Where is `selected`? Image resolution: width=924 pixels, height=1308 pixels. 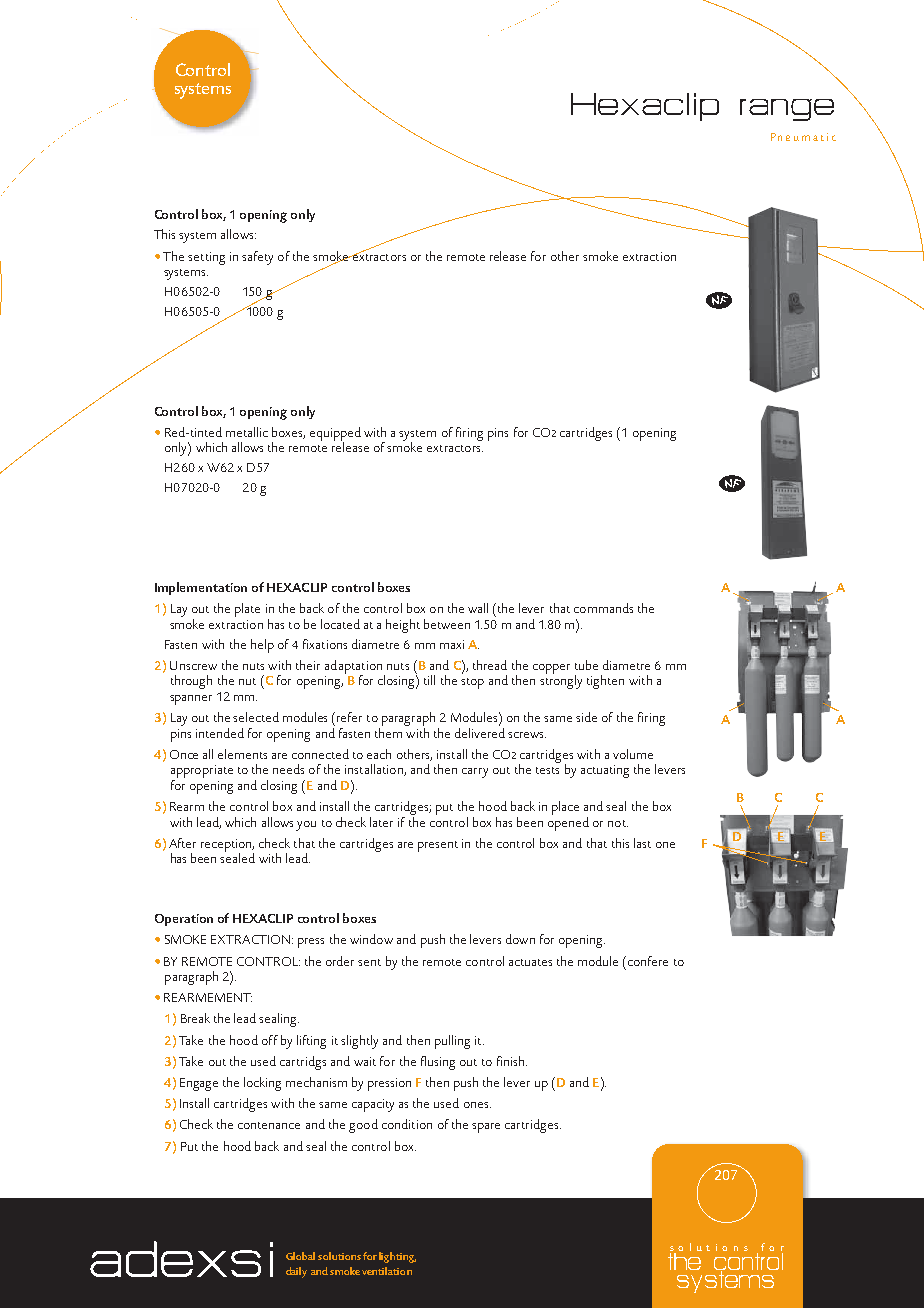 selected is located at coordinates (256, 717).
